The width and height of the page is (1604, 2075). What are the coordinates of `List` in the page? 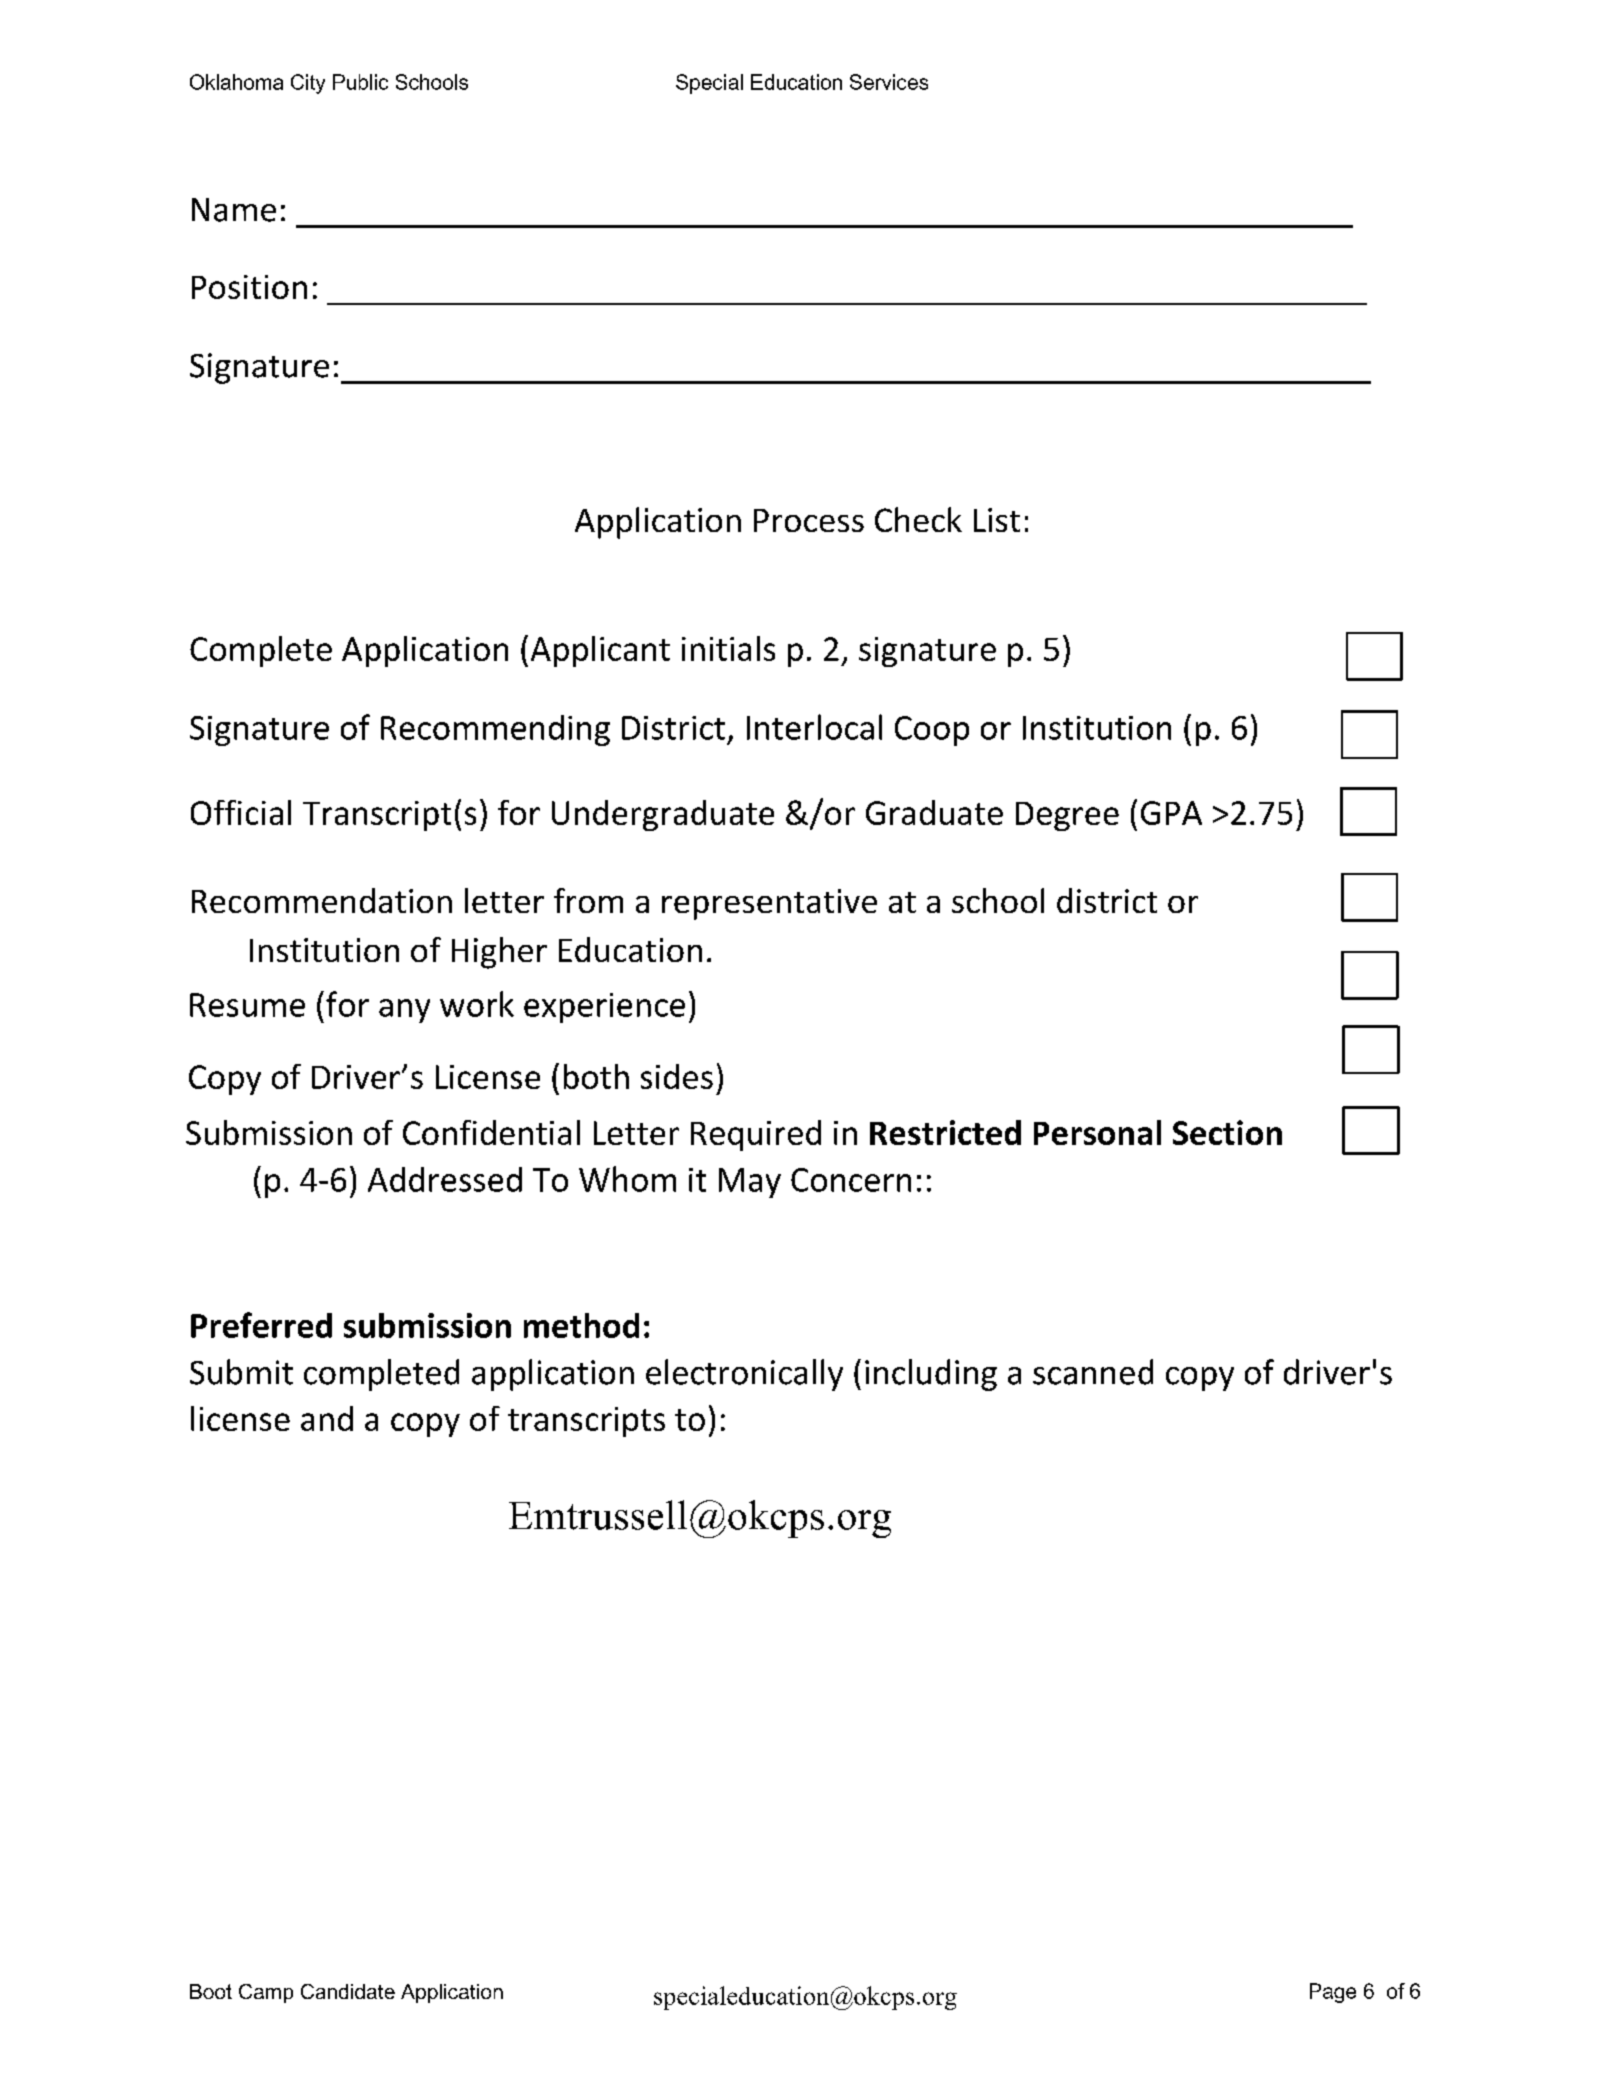 It's located at (997, 520).
